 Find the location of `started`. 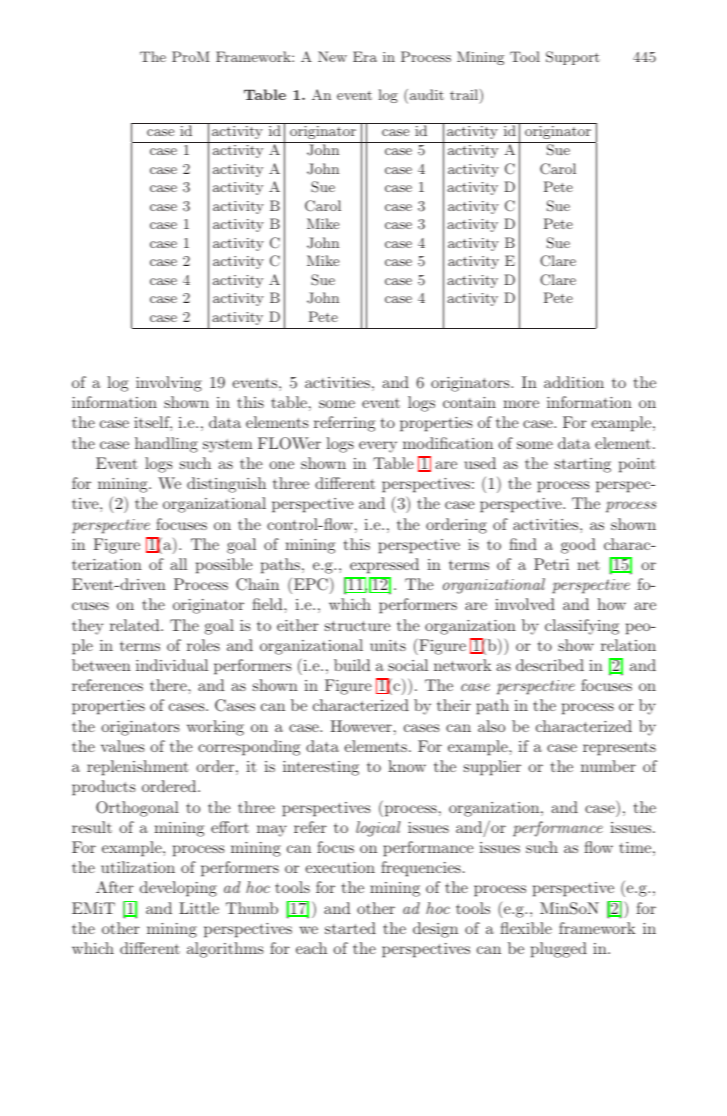

started is located at coordinates (350, 928).
